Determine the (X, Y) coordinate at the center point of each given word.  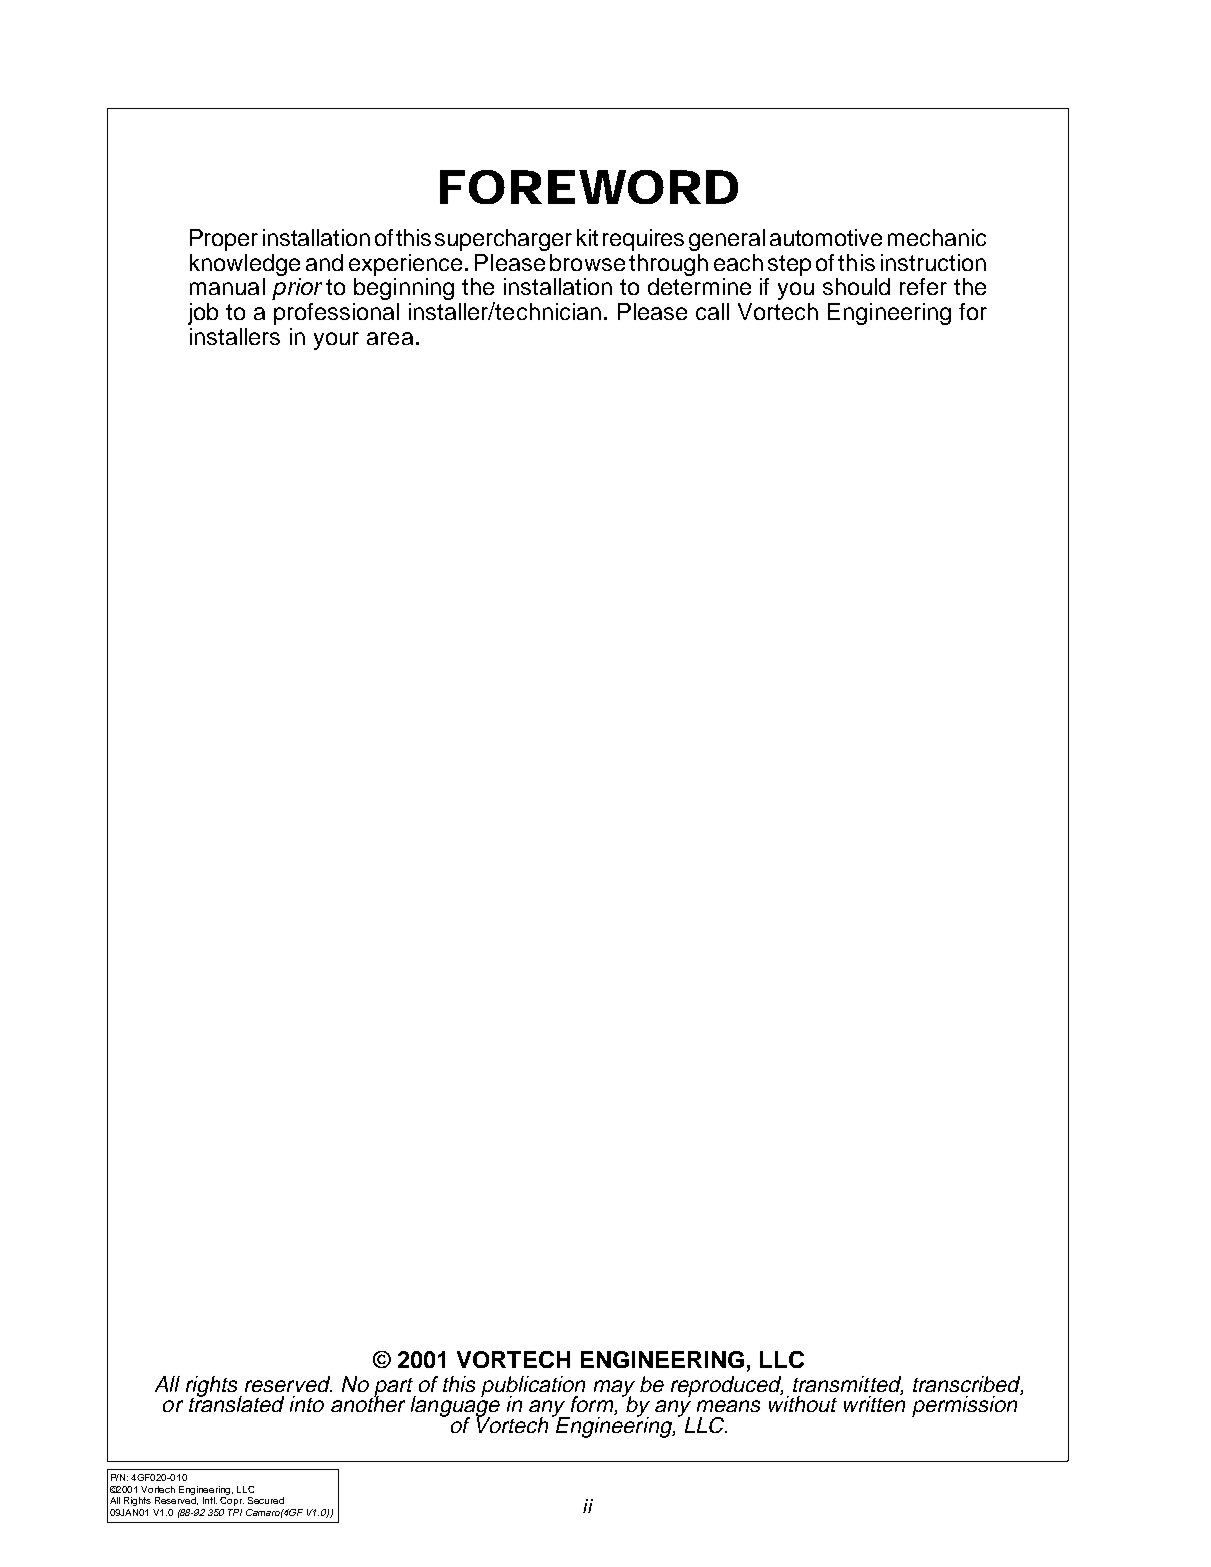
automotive (826, 237)
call (712, 311)
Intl (210, 1500)
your (336, 341)
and (324, 262)
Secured (266, 1500)
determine (699, 286)
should (856, 286)
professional (336, 314)
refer (923, 286)
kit (587, 237)
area (390, 338)
